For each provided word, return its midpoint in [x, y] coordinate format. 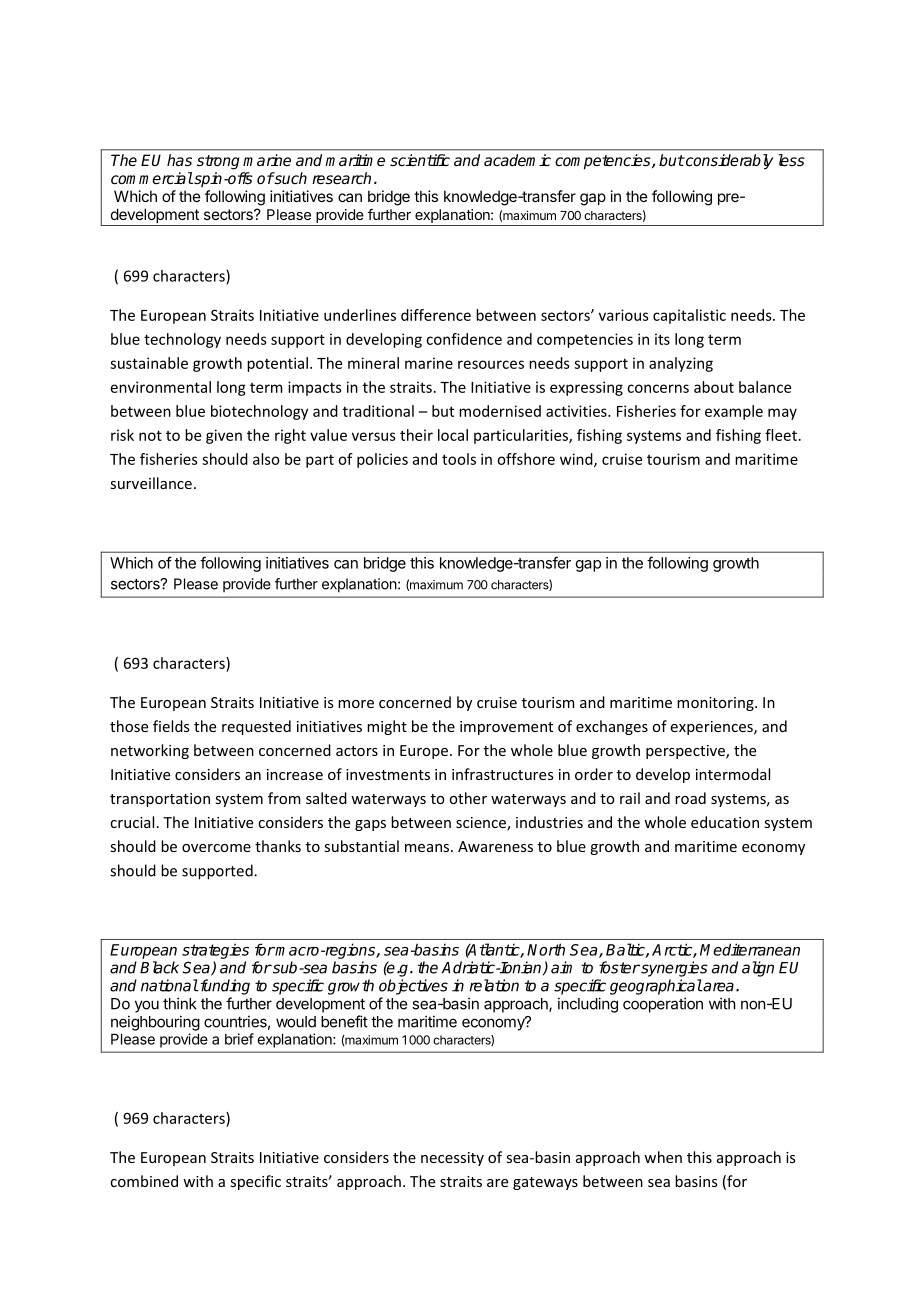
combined [144, 1181]
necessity [452, 1159]
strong [218, 162]
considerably [728, 162]
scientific [420, 160]
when [663, 1157]
